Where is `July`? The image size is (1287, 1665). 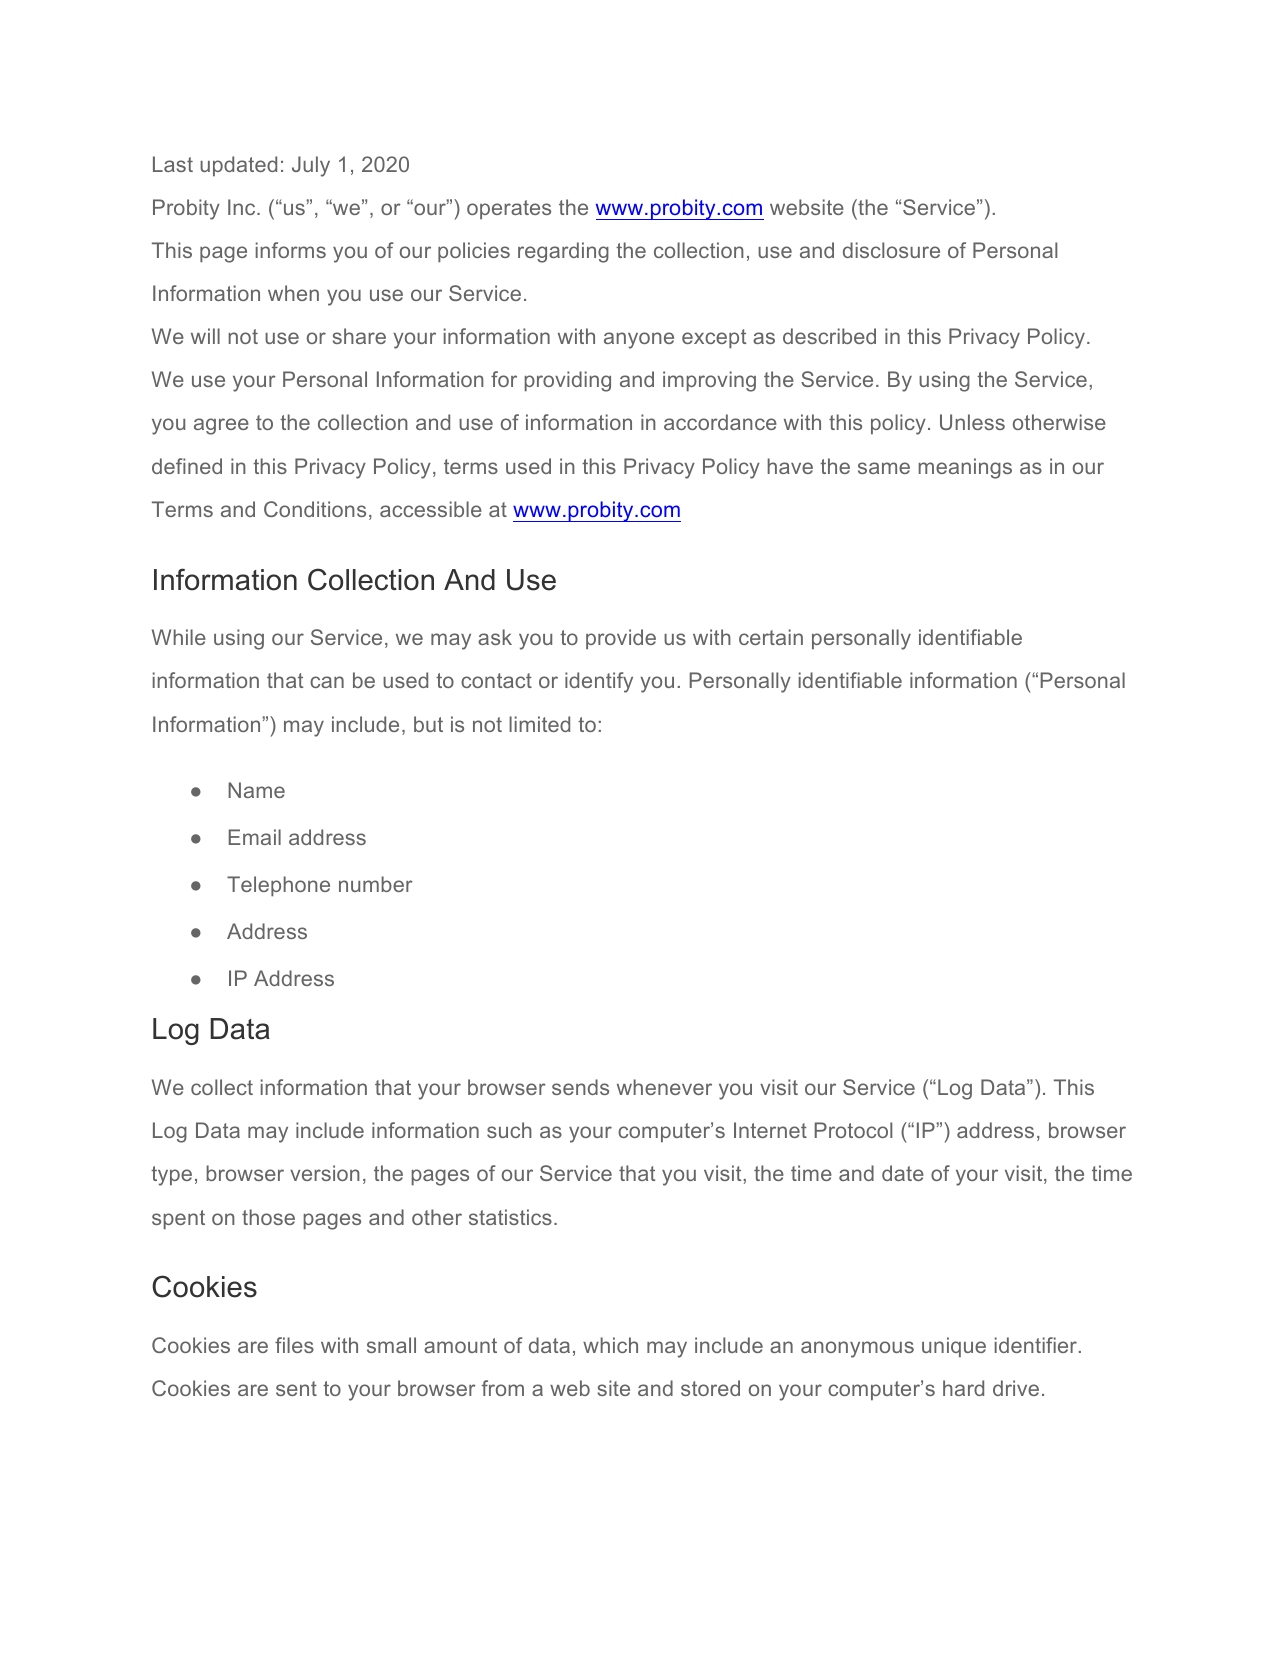
July is located at coordinates (311, 166).
